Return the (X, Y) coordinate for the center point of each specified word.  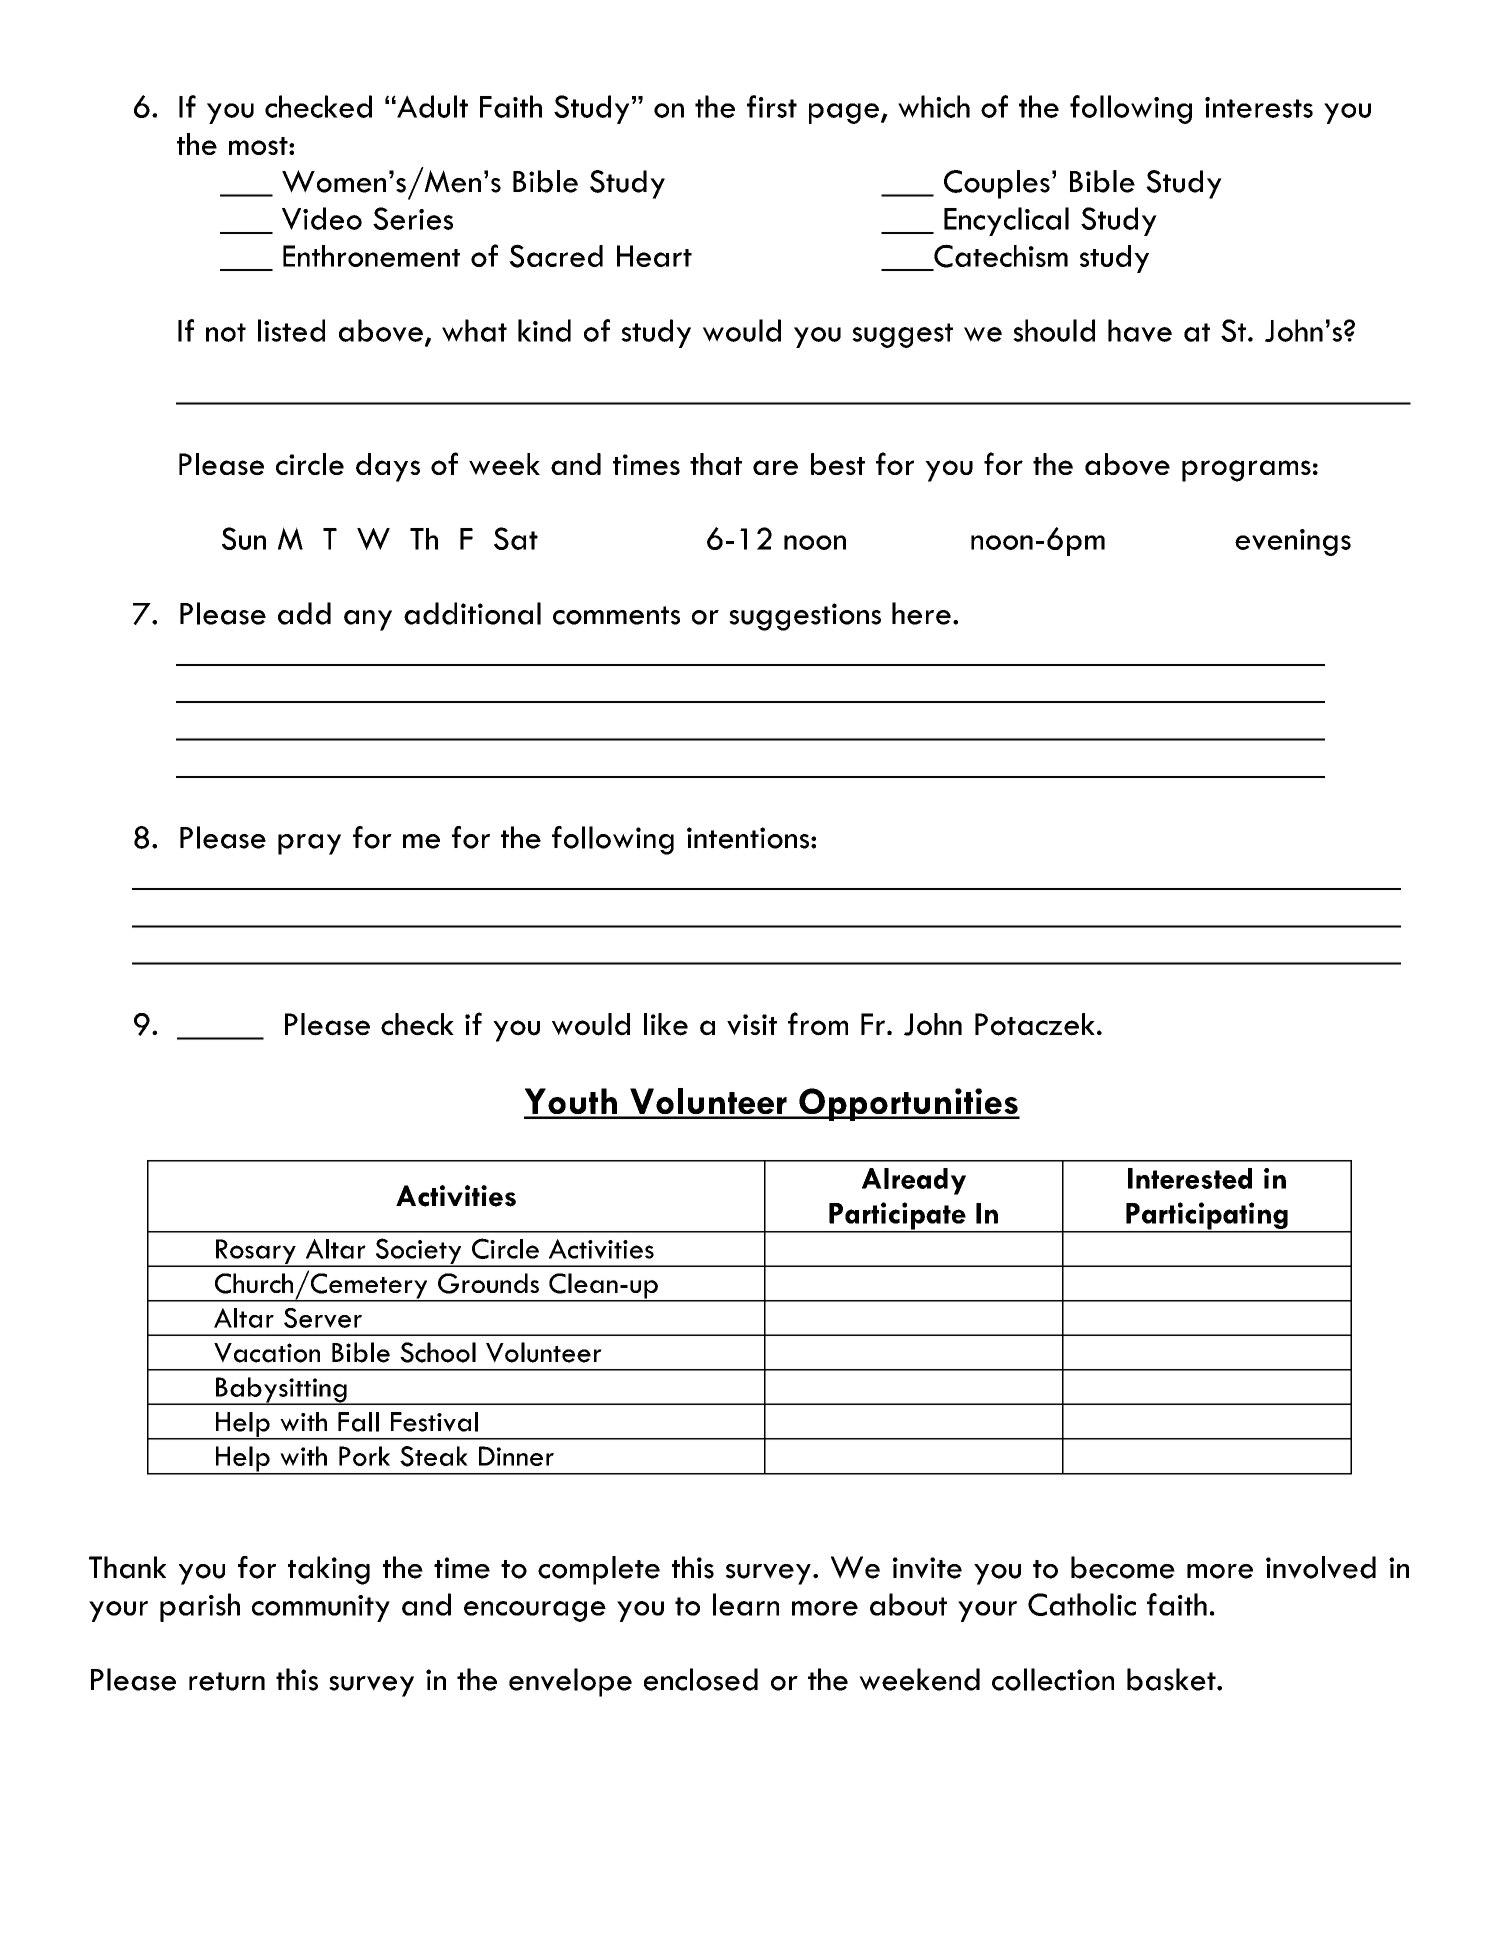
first (772, 106)
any (368, 620)
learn (746, 1604)
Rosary (256, 1253)
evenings (1293, 542)
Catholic (1082, 1604)
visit (752, 1024)
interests (1259, 107)
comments (616, 615)
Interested (1190, 1178)
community (321, 1608)
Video (322, 218)
